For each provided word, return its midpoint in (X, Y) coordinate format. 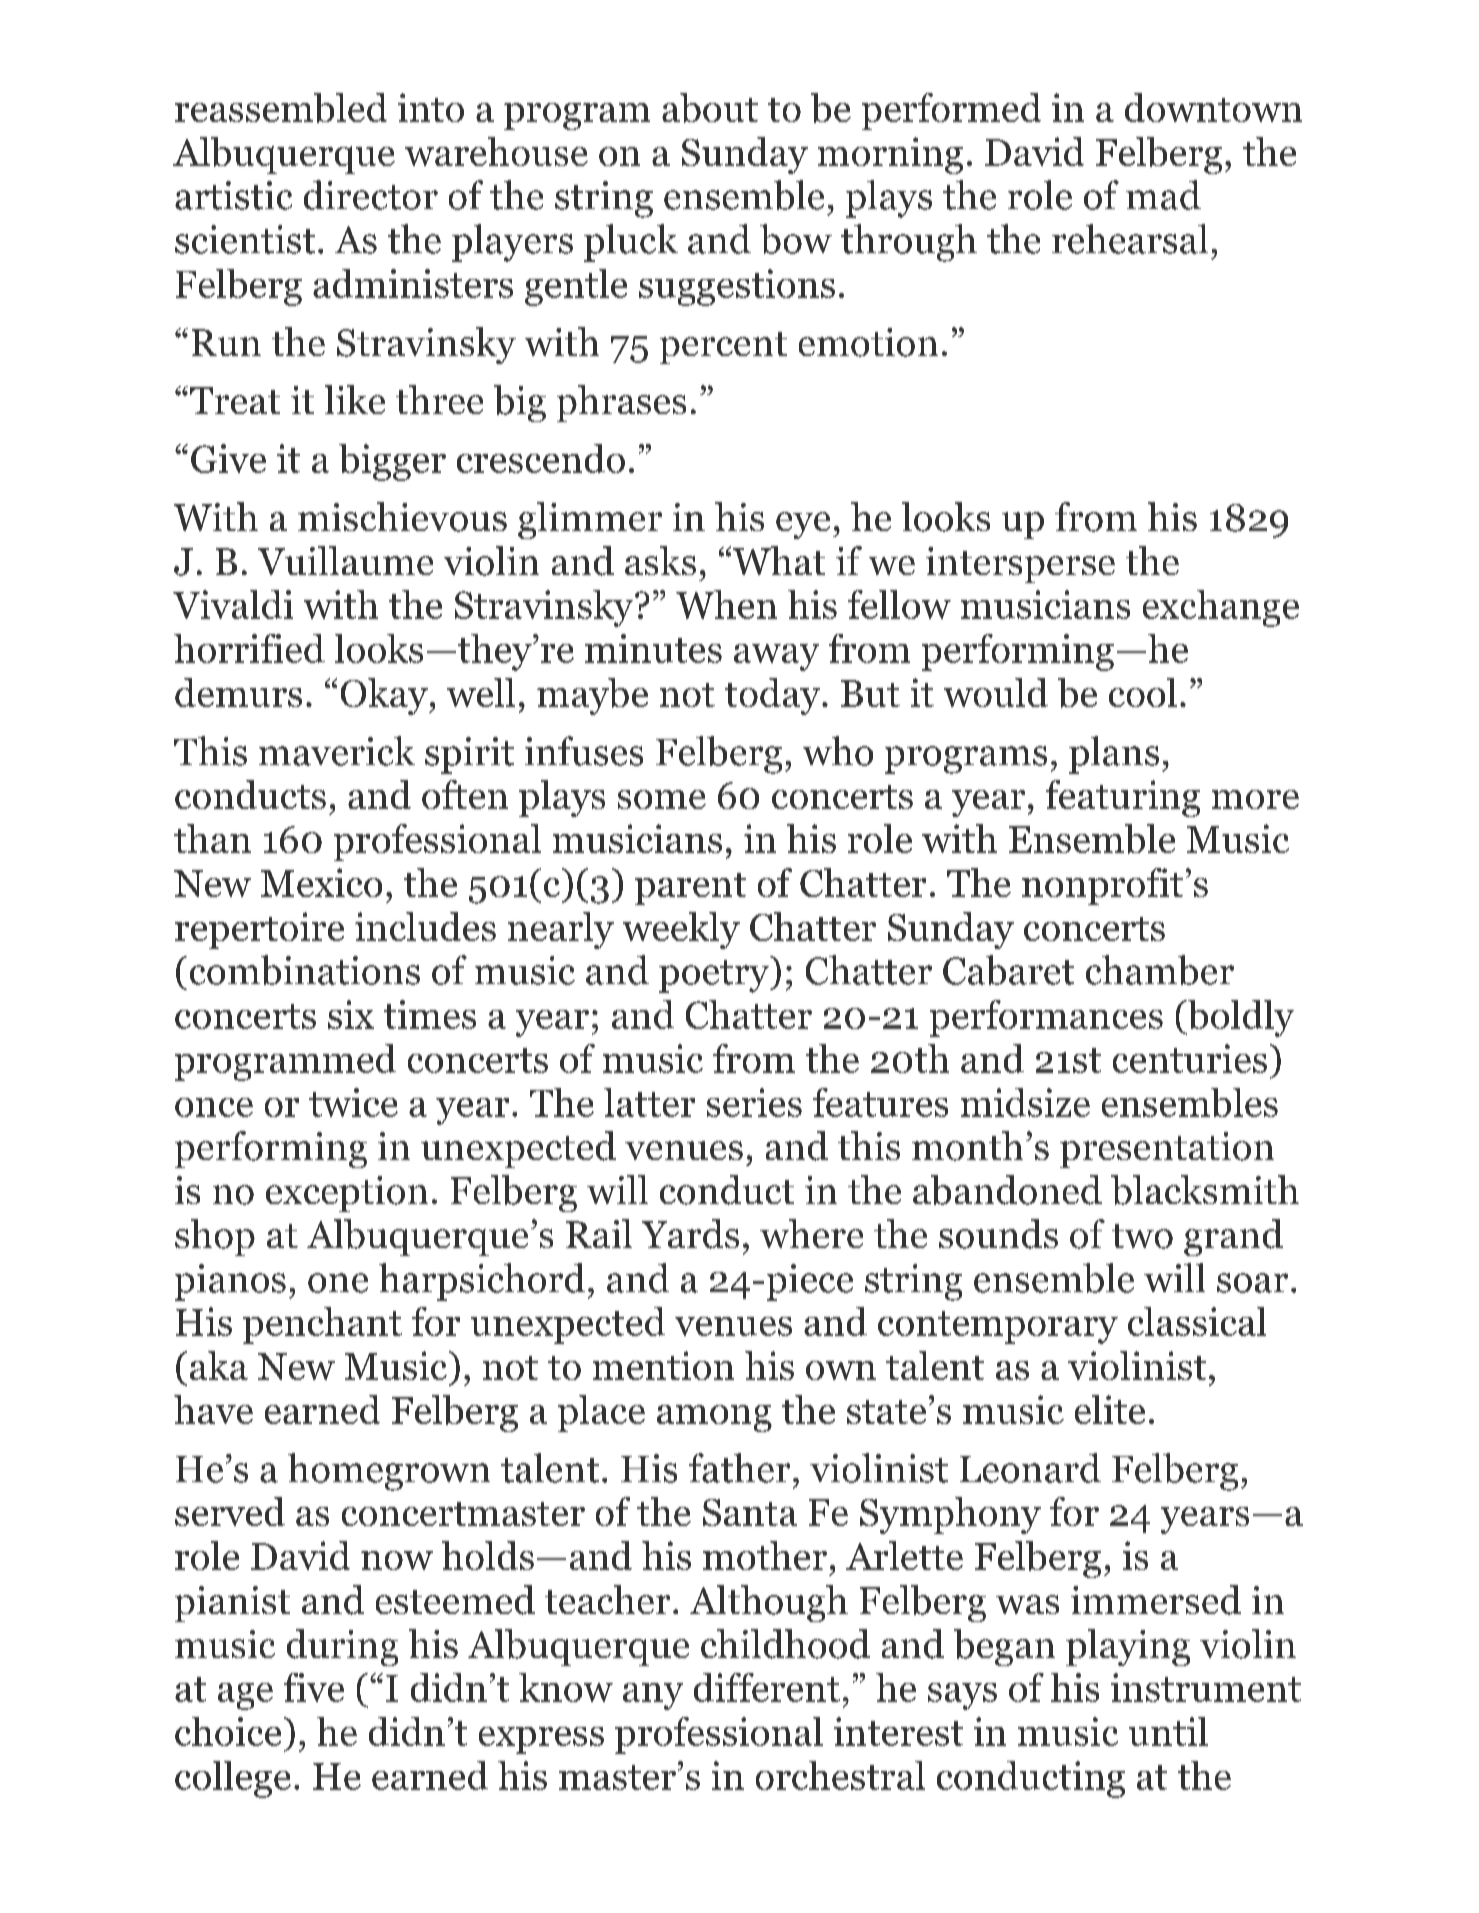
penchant (322, 1325)
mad (1163, 195)
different (767, 1687)
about (710, 108)
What (779, 560)
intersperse (1020, 565)
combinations (305, 970)
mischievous (402, 517)
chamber (1160, 970)
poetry (715, 976)
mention (663, 1365)
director (371, 195)
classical (1197, 1321)
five (314, 1687)
